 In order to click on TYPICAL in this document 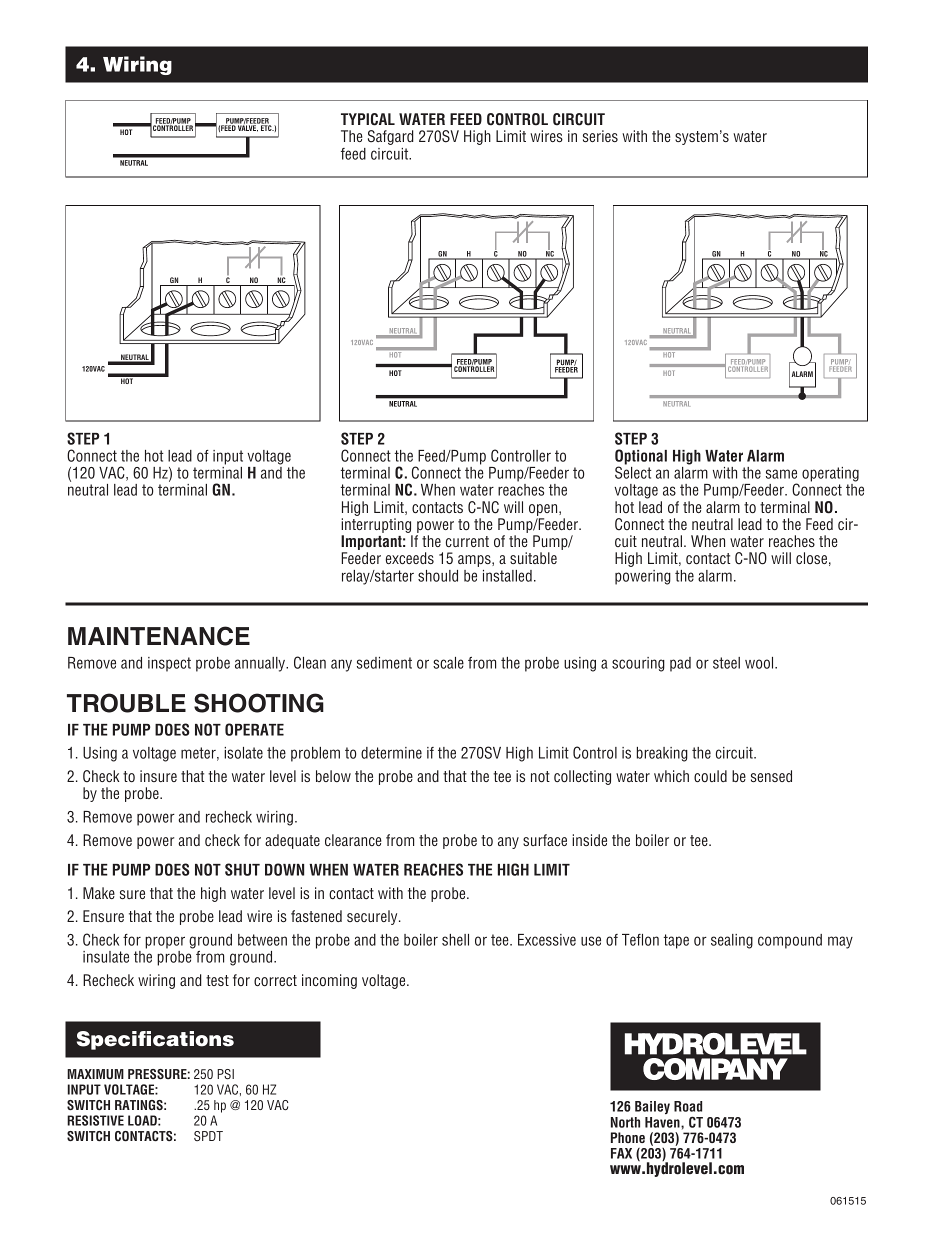, I will do `click(368, 119)`.
